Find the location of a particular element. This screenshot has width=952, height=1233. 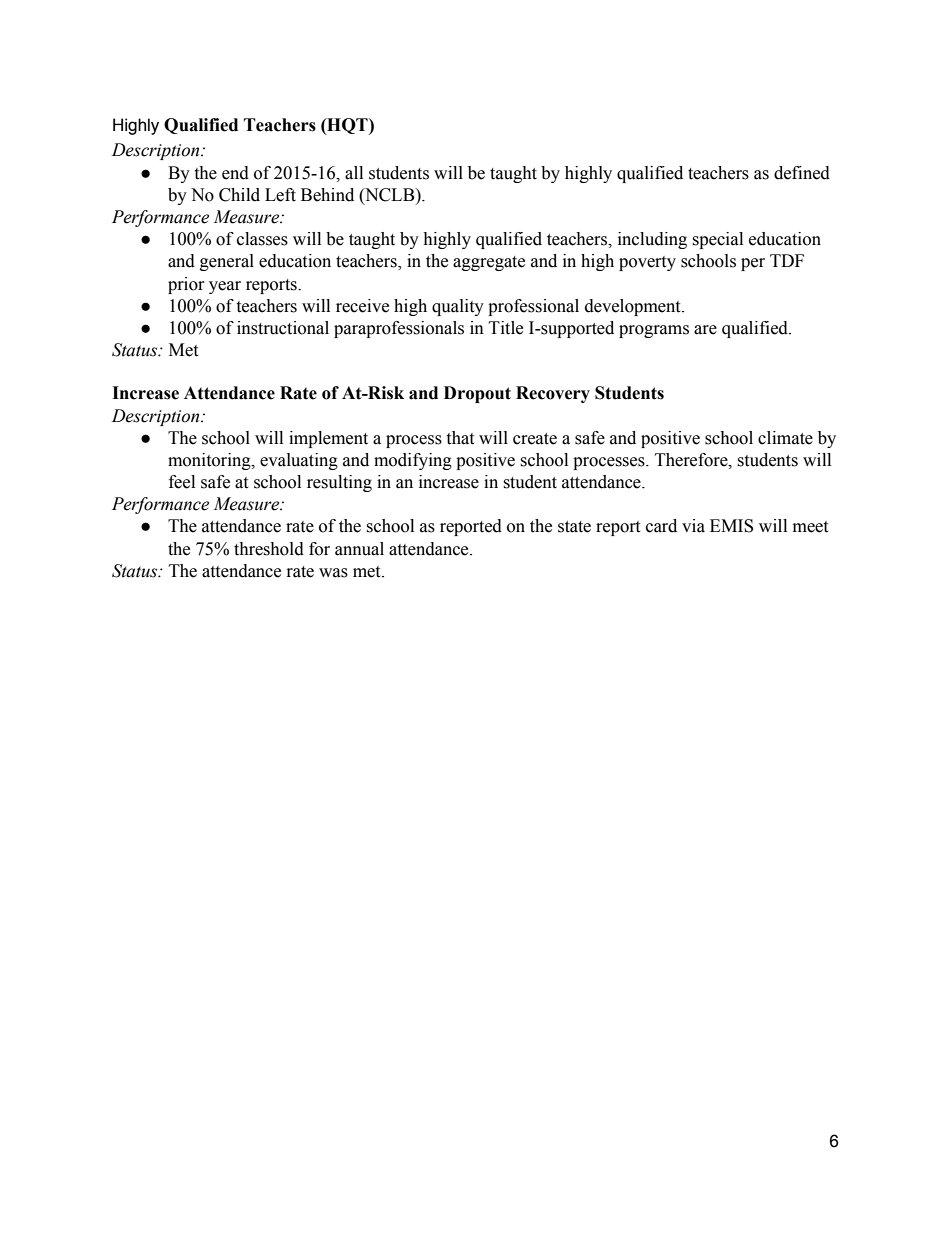

feel is located at coordinates (182, 482).
